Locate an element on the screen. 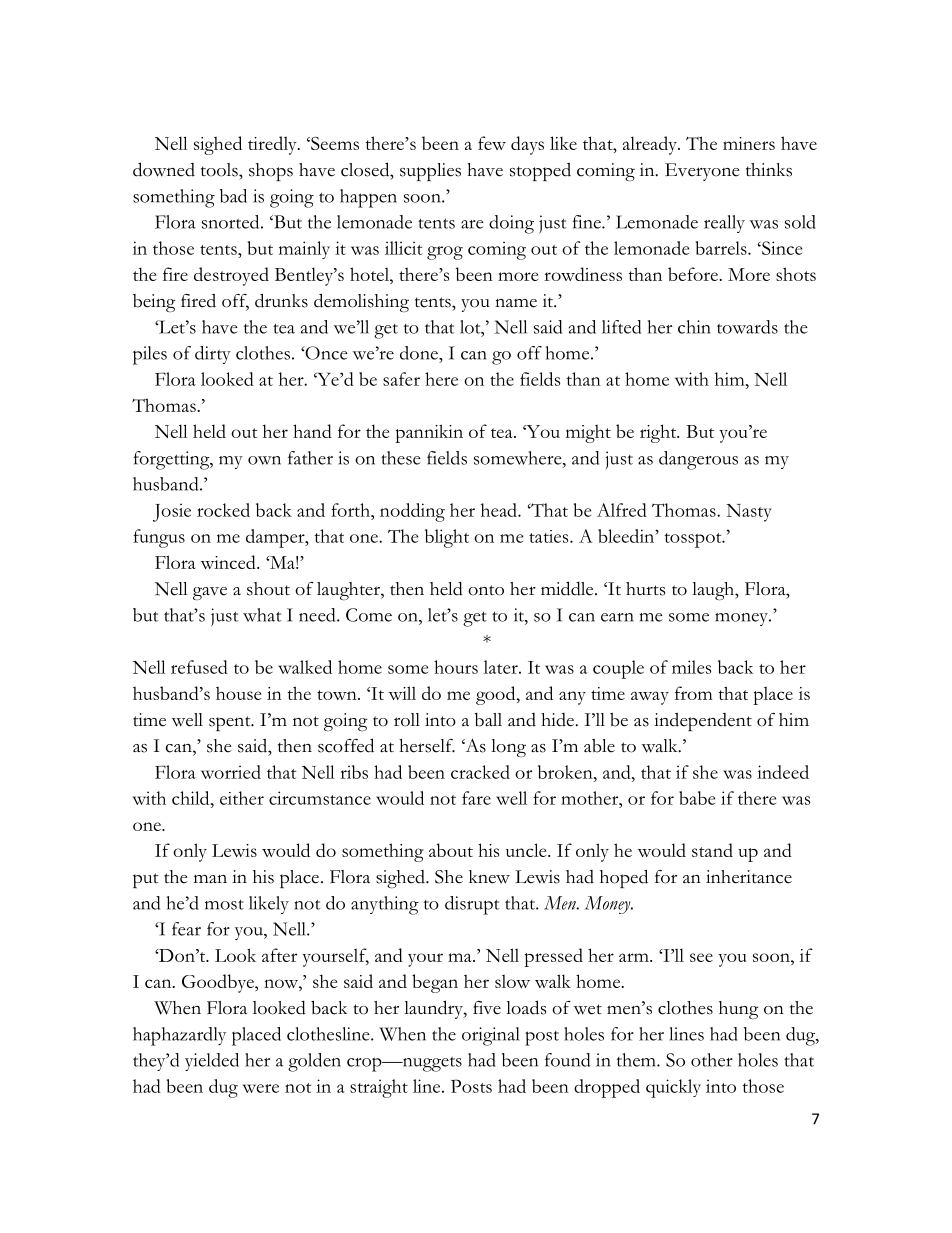 Image resolution: width=952 pixels, height=1233 pixels. Everyone is located at coordinates (702, 172).
